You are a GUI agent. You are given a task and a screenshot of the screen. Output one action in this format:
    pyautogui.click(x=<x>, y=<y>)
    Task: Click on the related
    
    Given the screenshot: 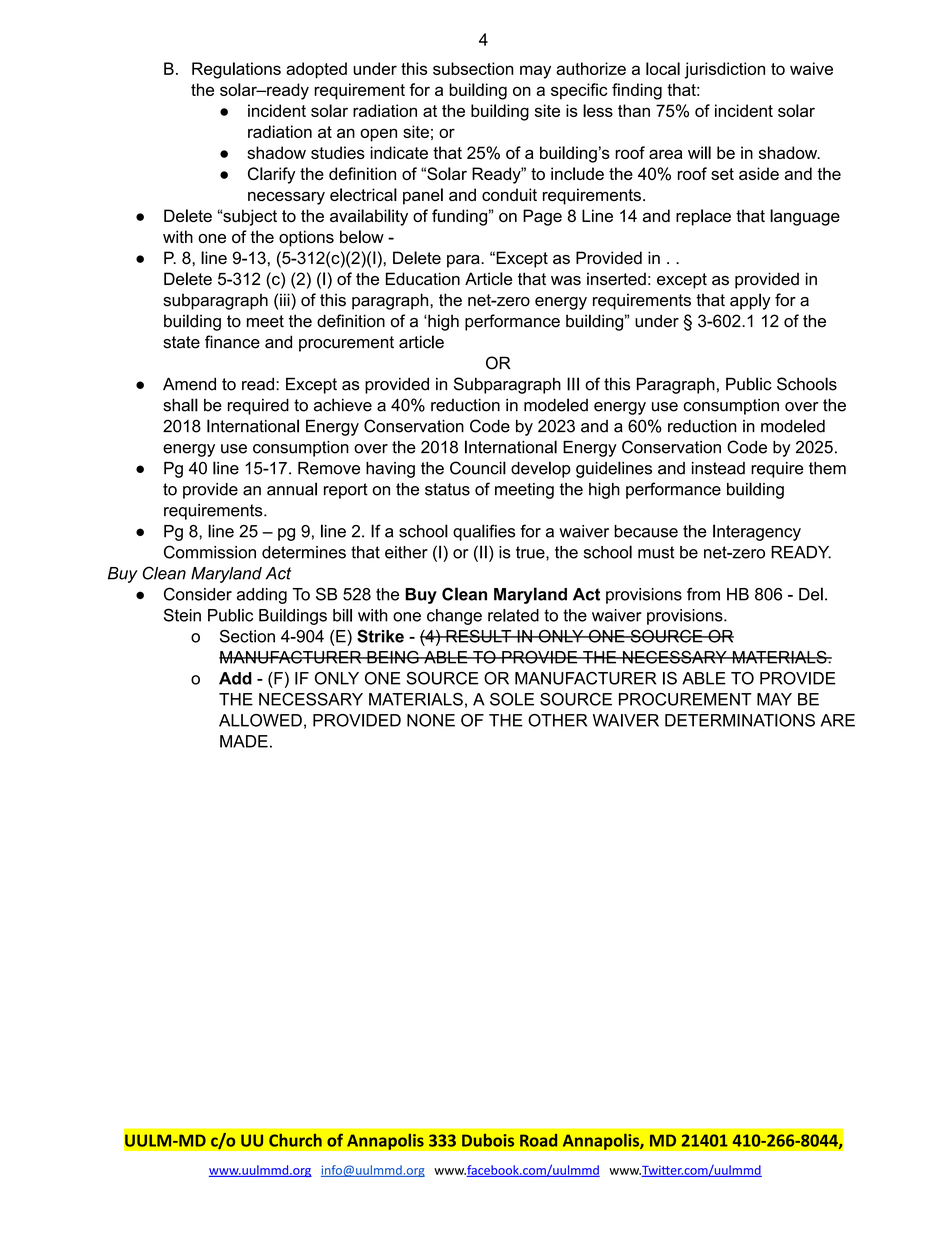 What is the action you would take?
    pyautogui.click(x=513, y=615)
